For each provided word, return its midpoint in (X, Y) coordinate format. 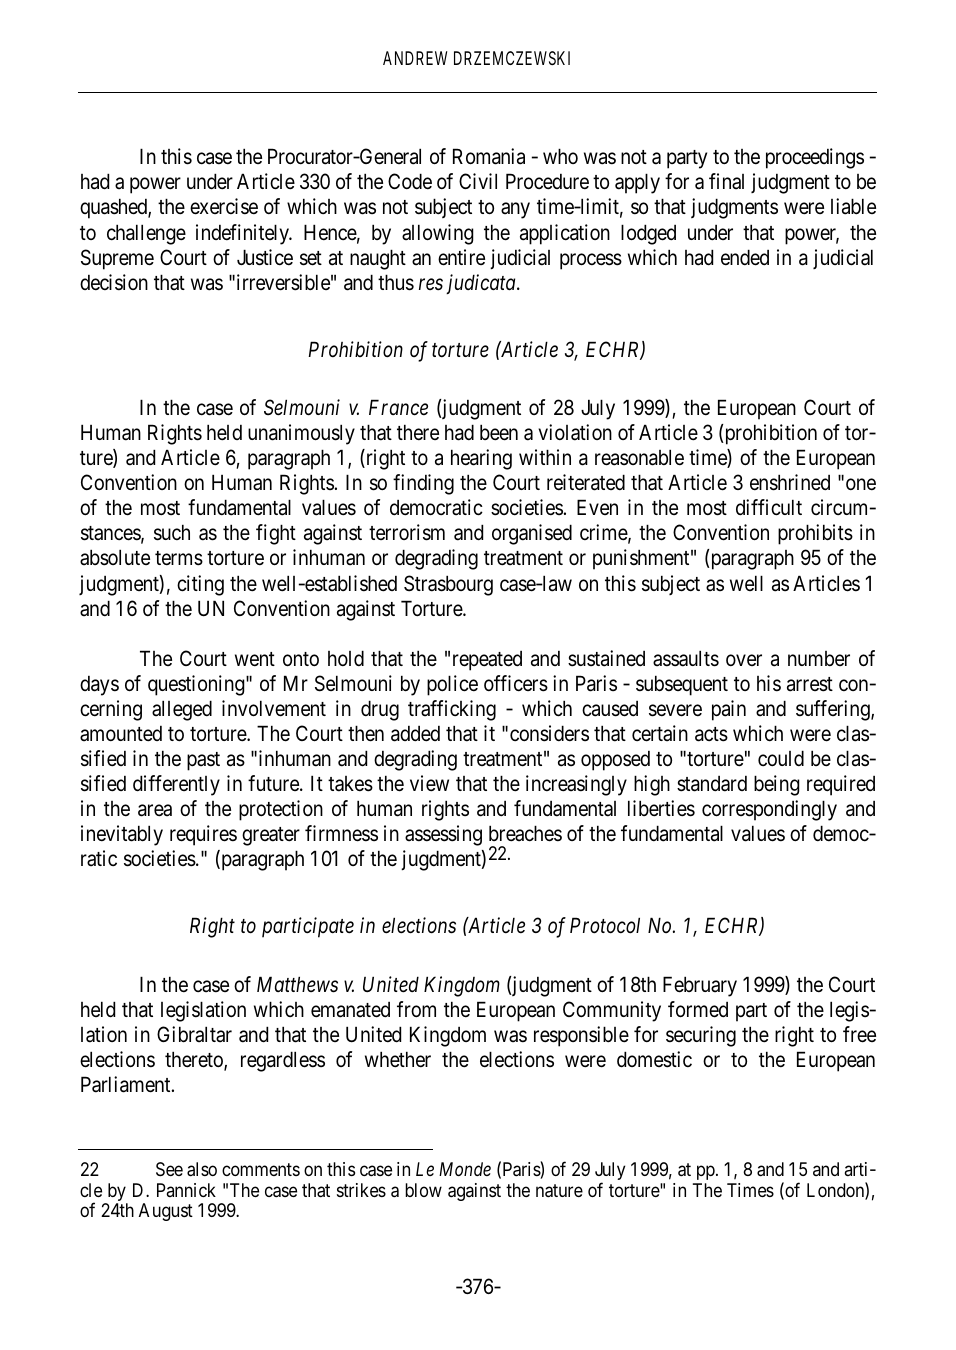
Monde (465, 1169)
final (726, 181)
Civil (478, 181)
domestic (654, 1059)
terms (179, 558)
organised (532, 534)
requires (203, 835)
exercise (224, 206)
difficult (769, 507)
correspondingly (769, 810)
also (202, 1169)
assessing (443, 835)
